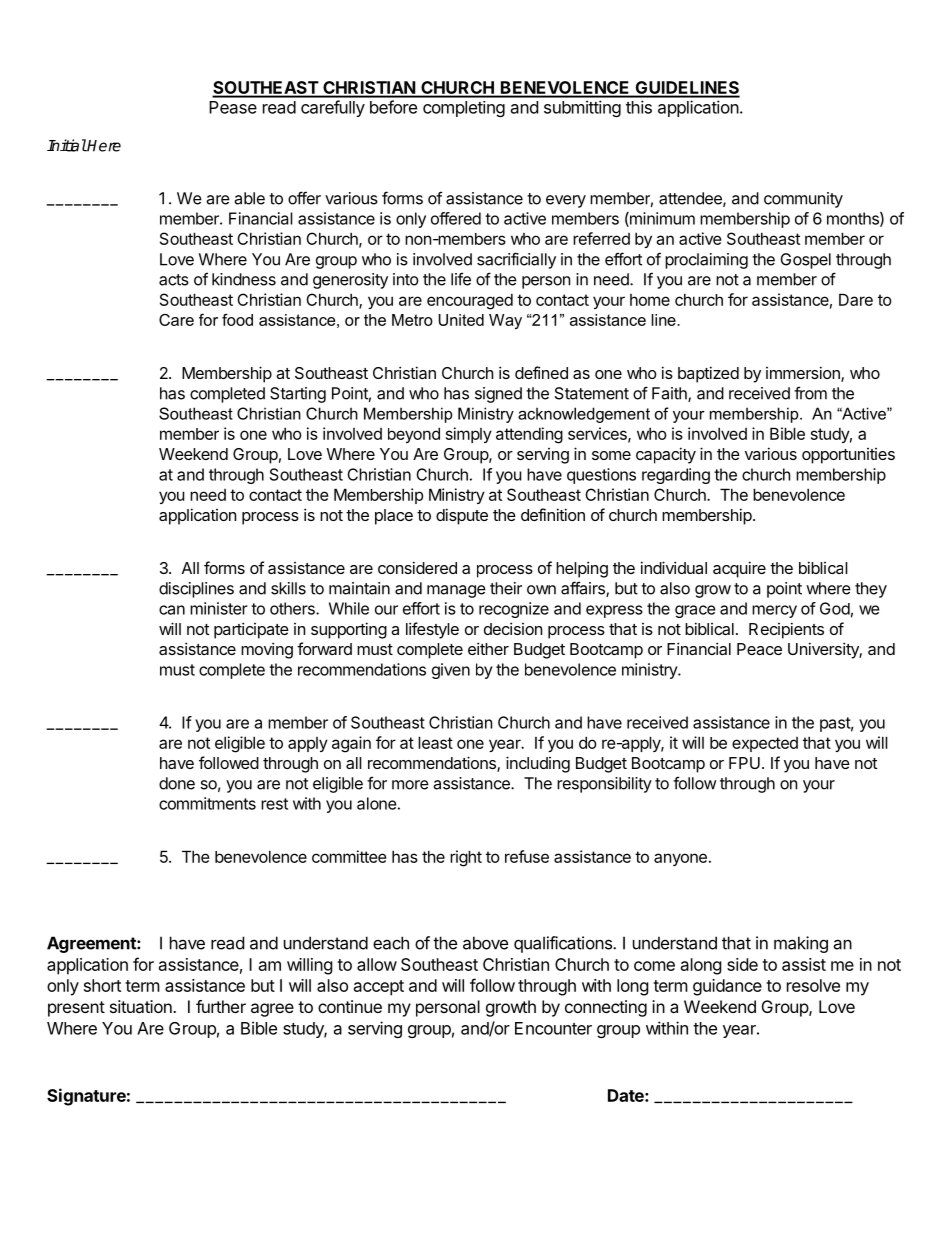 The image size is (952, 1233). What do you see at coordinates (142, 1006) in the image?
I see `situation` at bounding box center [142, 1006].
